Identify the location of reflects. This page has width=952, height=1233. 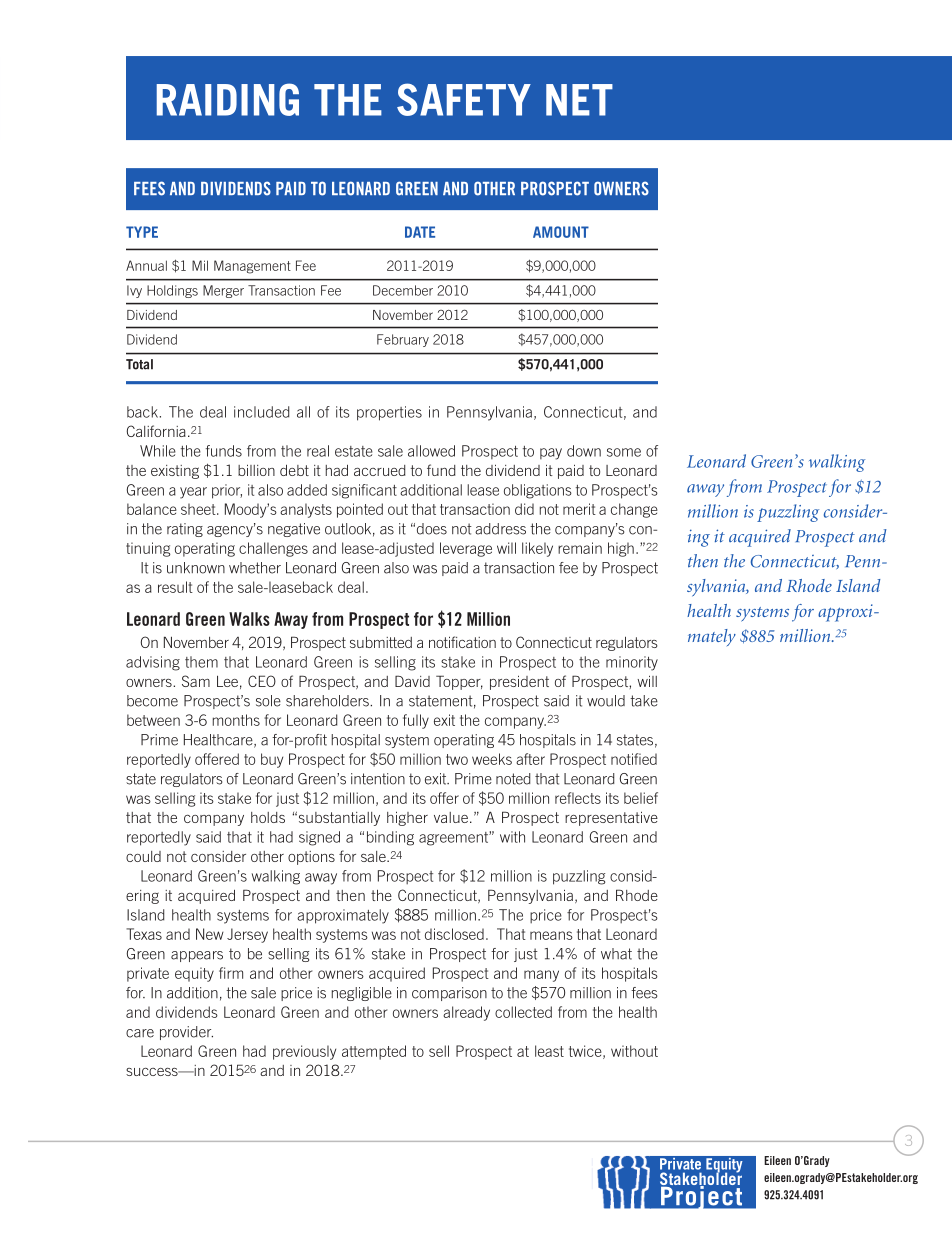
(578, 798).
